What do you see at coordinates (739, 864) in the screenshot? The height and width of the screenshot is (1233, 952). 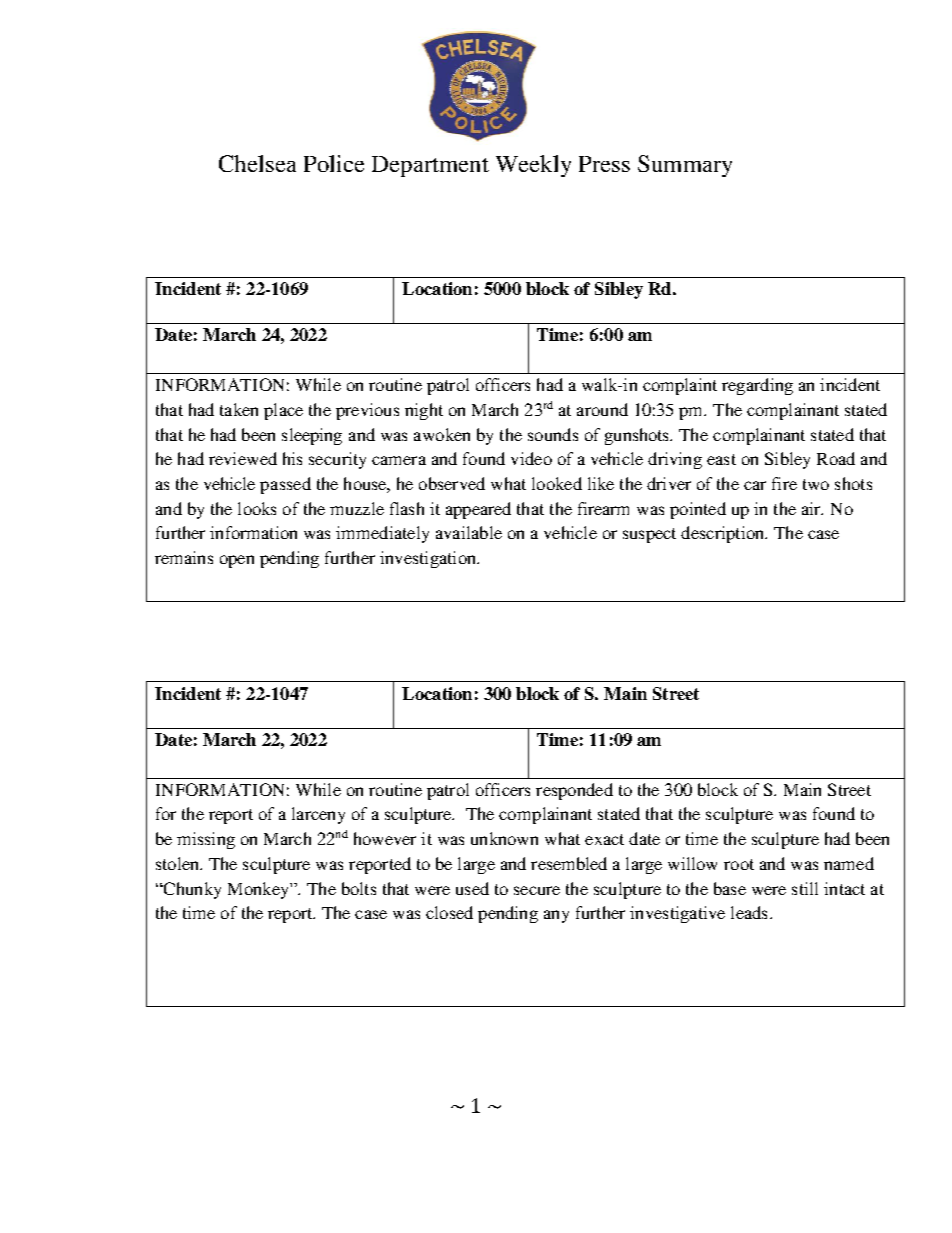 I see `root` at bounding box center [739, 864].
